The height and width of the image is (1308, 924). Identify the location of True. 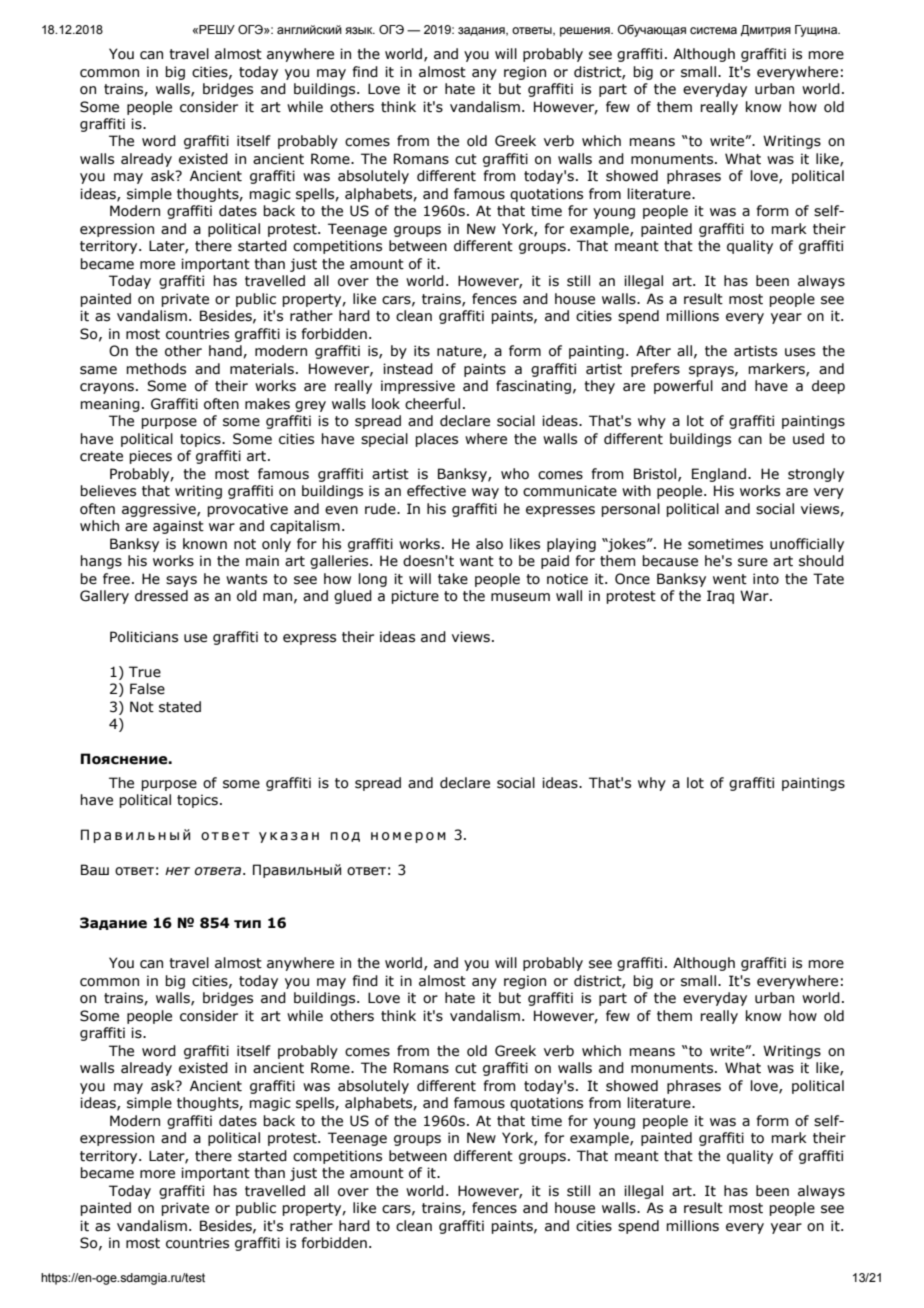
(145, 672).
